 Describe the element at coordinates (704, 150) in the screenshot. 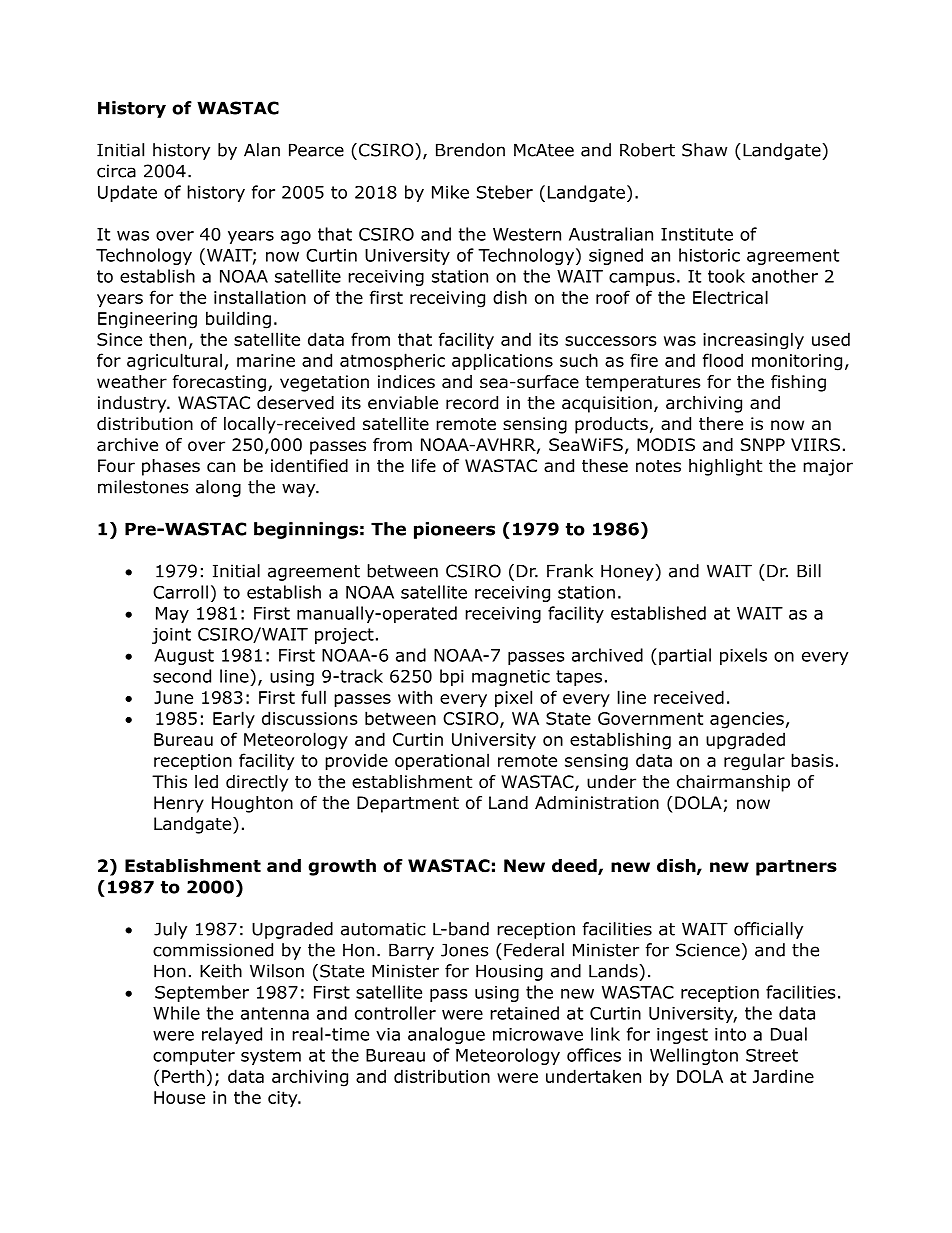

I see `Shaw` at that location.
